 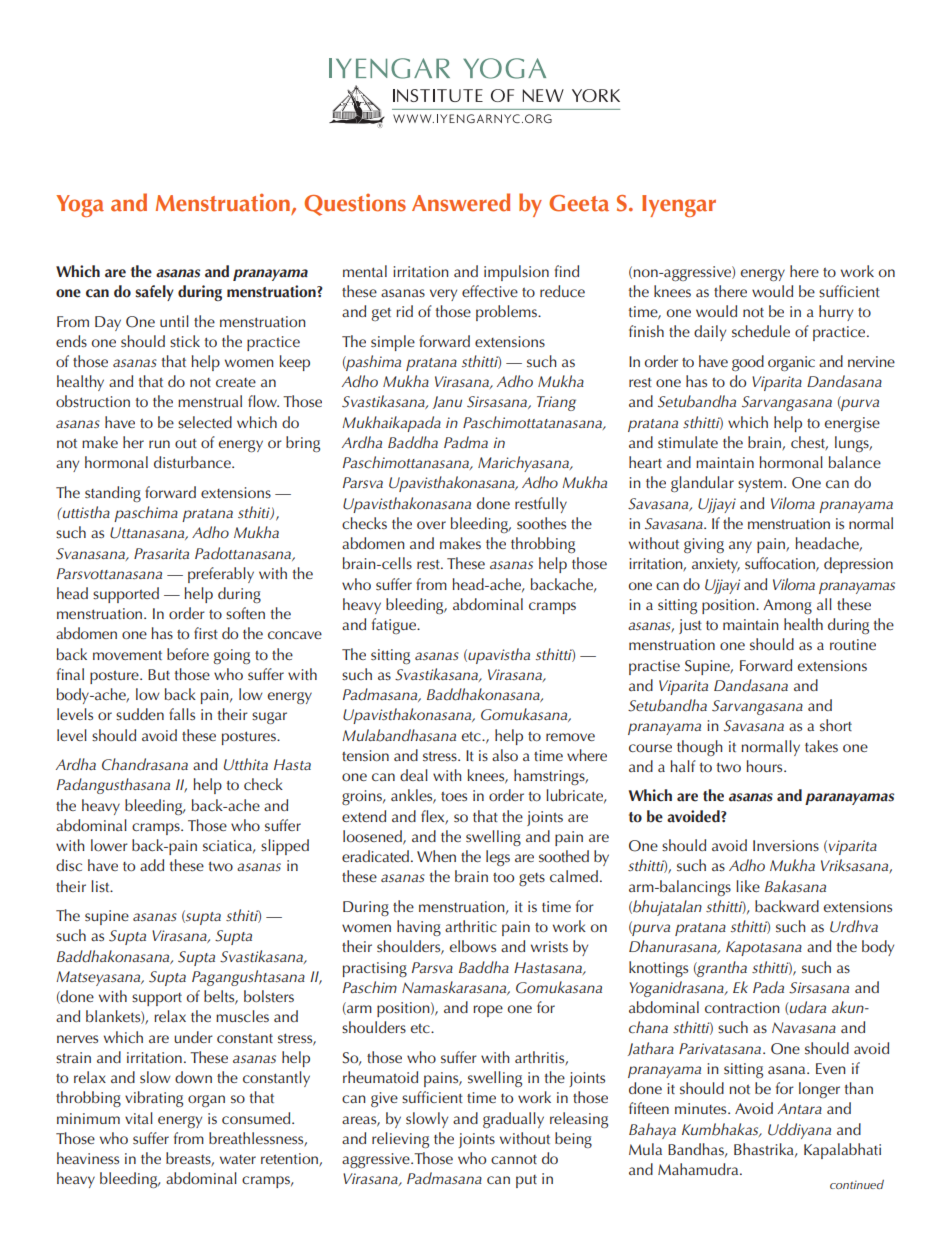 What do you see at coordinates (139, 1118) in the page?
I see `vital` at bounding box center [139, 1118].
